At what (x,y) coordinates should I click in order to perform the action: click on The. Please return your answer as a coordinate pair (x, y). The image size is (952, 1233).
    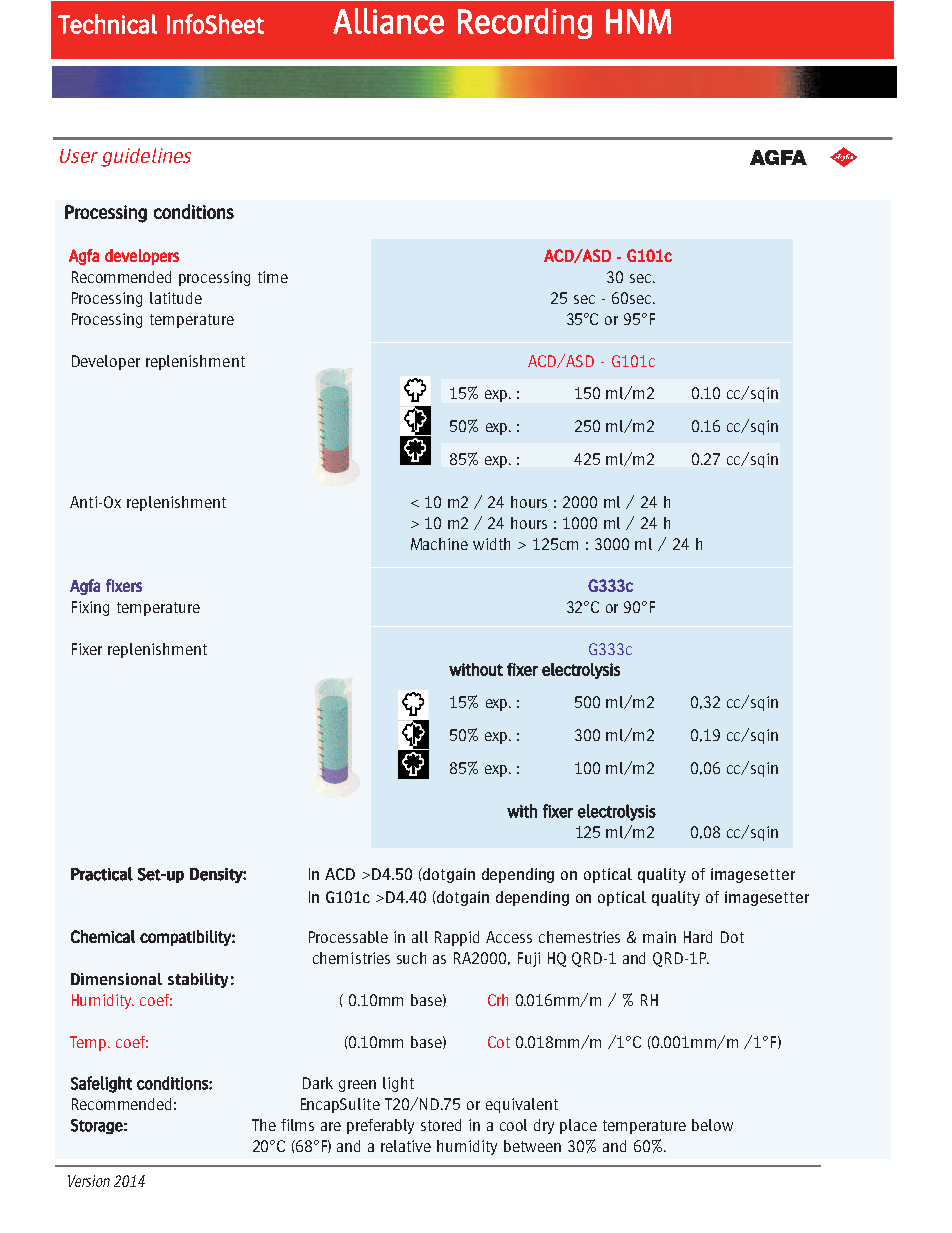
    Looking at the image, I should click on (264, 1125).
